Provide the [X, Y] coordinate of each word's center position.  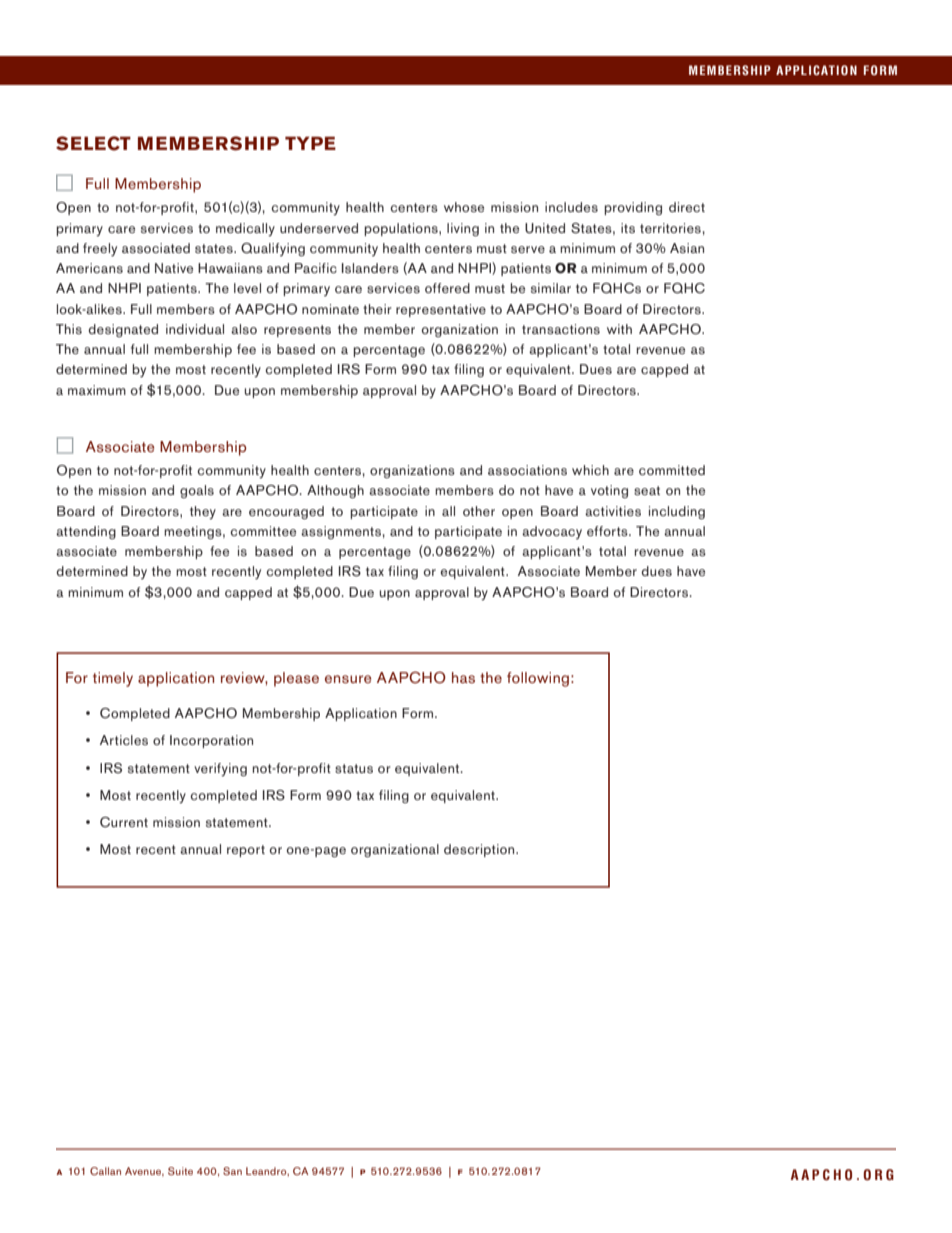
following [538, 679]
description [480, 850]
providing [633, 208]
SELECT [93, 143]
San [232, 1171]
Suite [180, 1171]
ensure [348, 679]
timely [113, 679]
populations [402, 229]
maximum [97, 390]
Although [335, 491]
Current [124, 822]
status [354, 768]
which [590, 470]
